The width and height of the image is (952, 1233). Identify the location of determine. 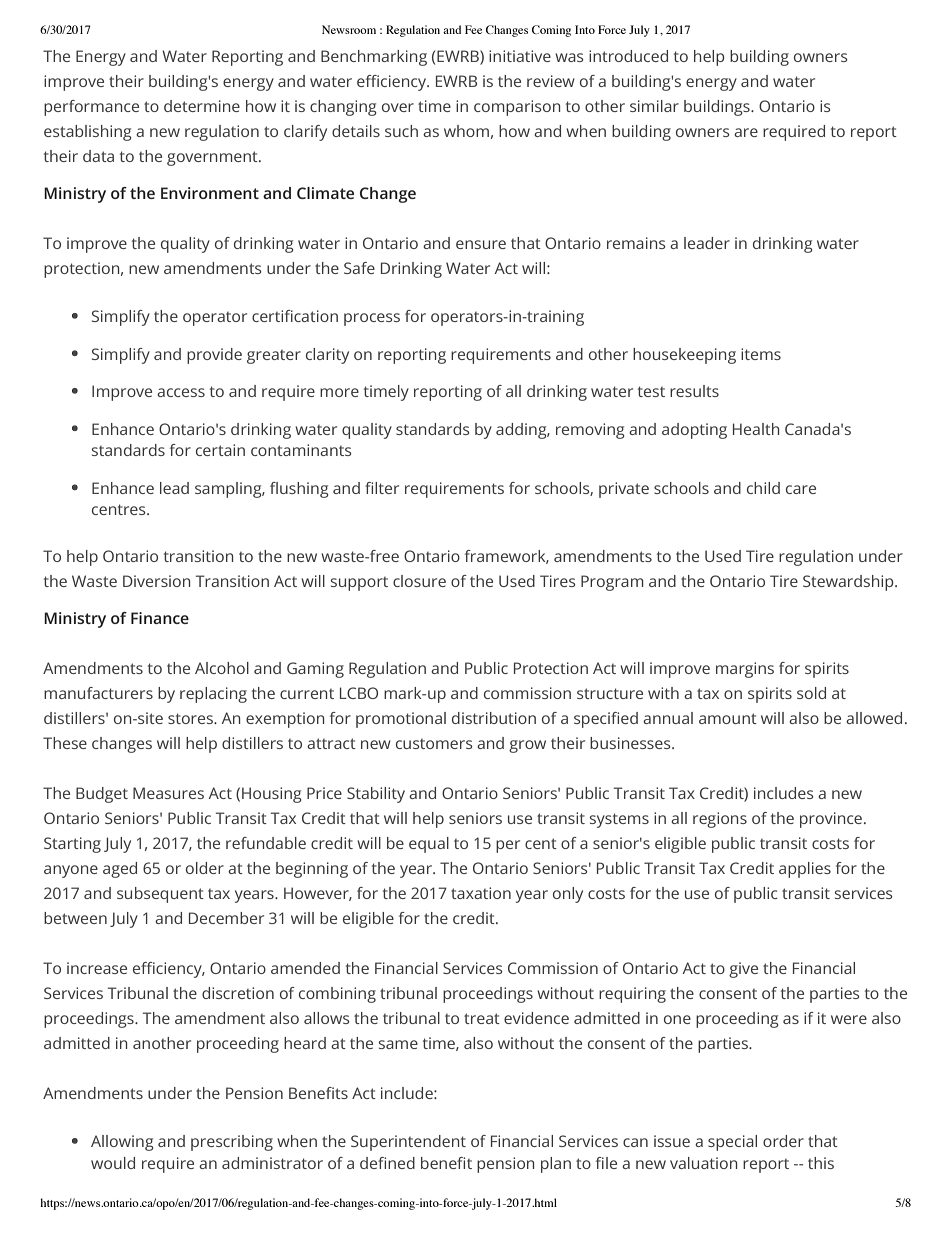
(202, 106).
